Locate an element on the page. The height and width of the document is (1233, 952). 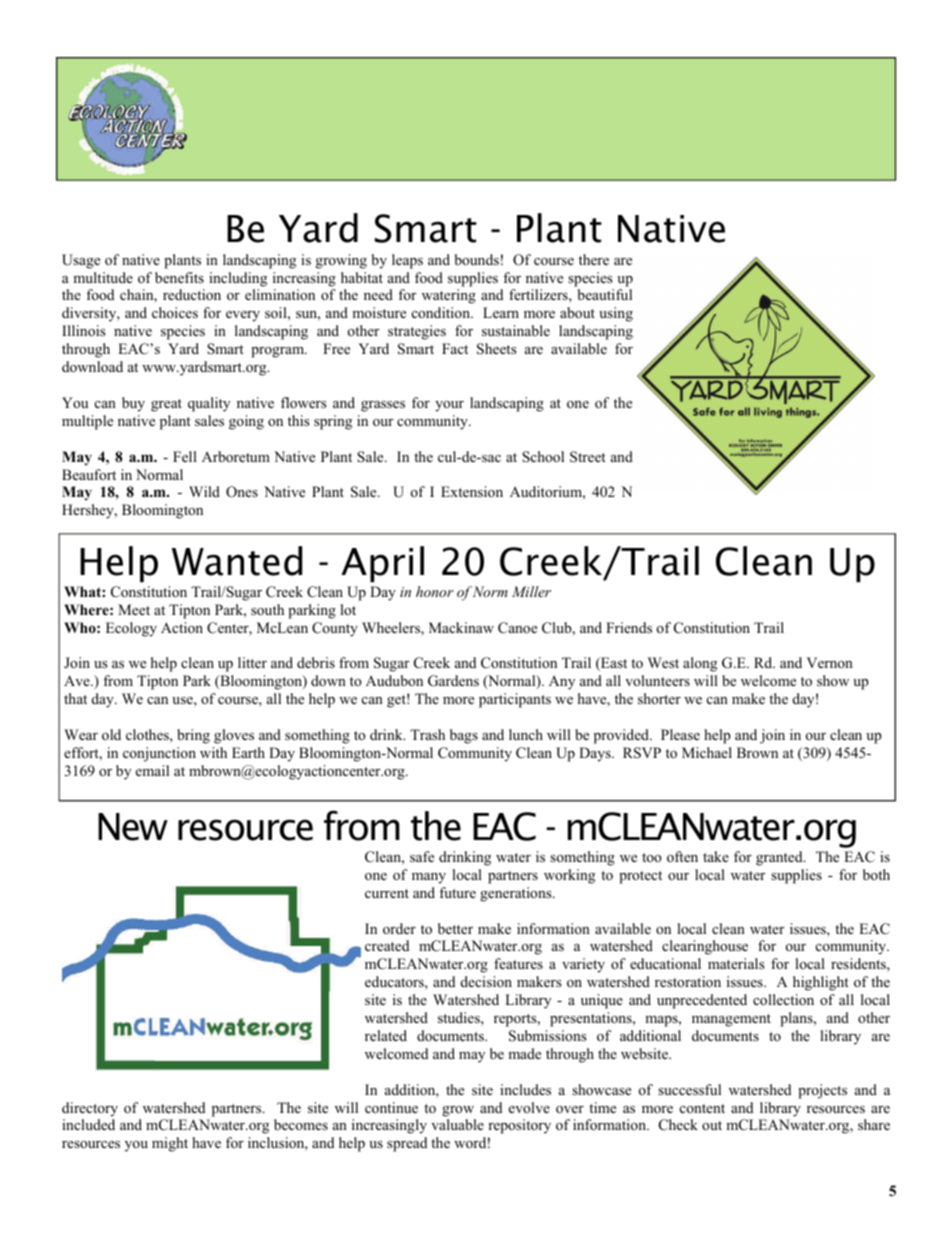
Vernon is located at coordinates (829, 662).
